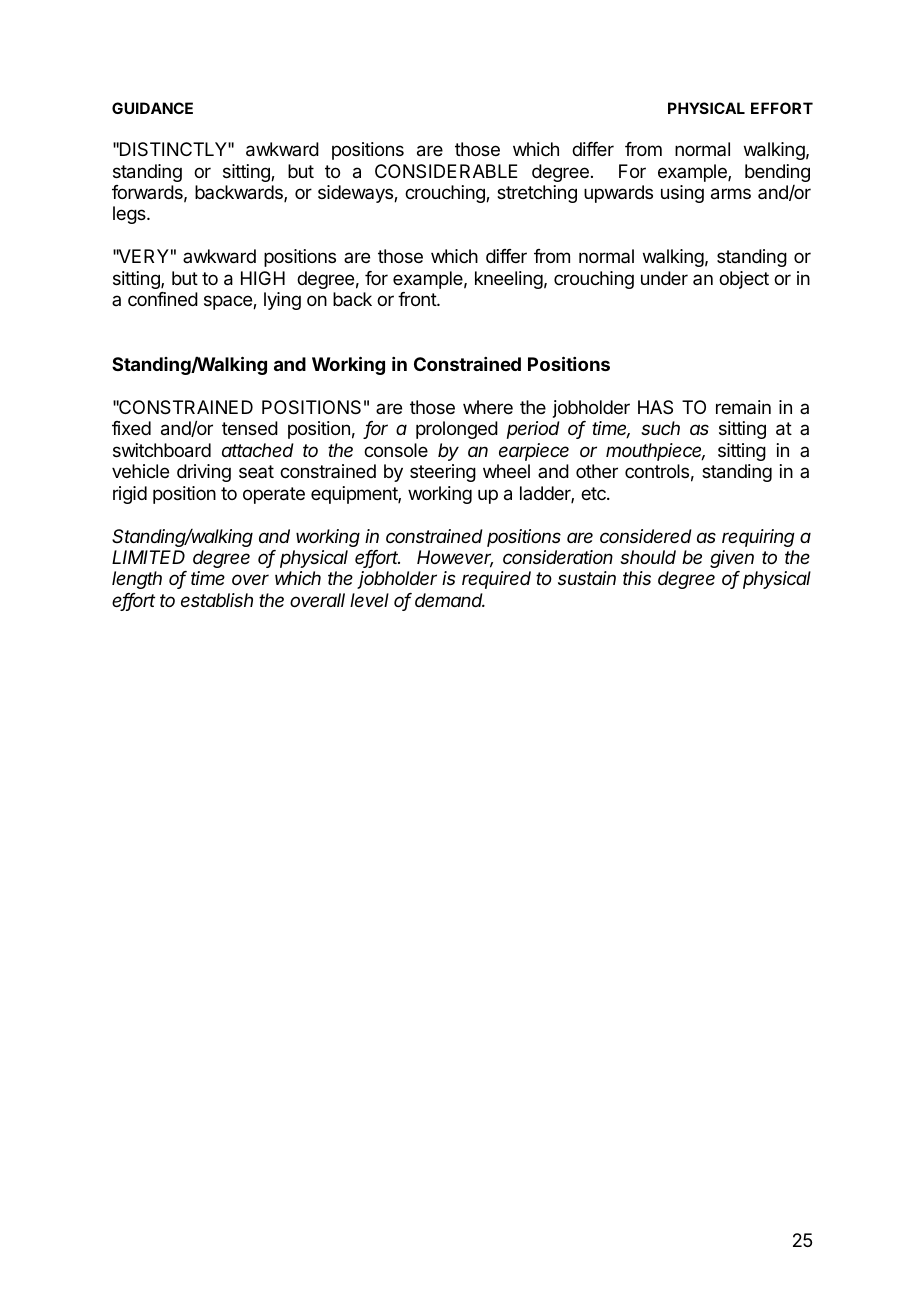 Image resolution: width=924 pixels, height=1308 pixels. What do you see at coordinates (446, 171) in the screenshot?
I see `CONSIDERABLE` at bounding box center [446, 171].
